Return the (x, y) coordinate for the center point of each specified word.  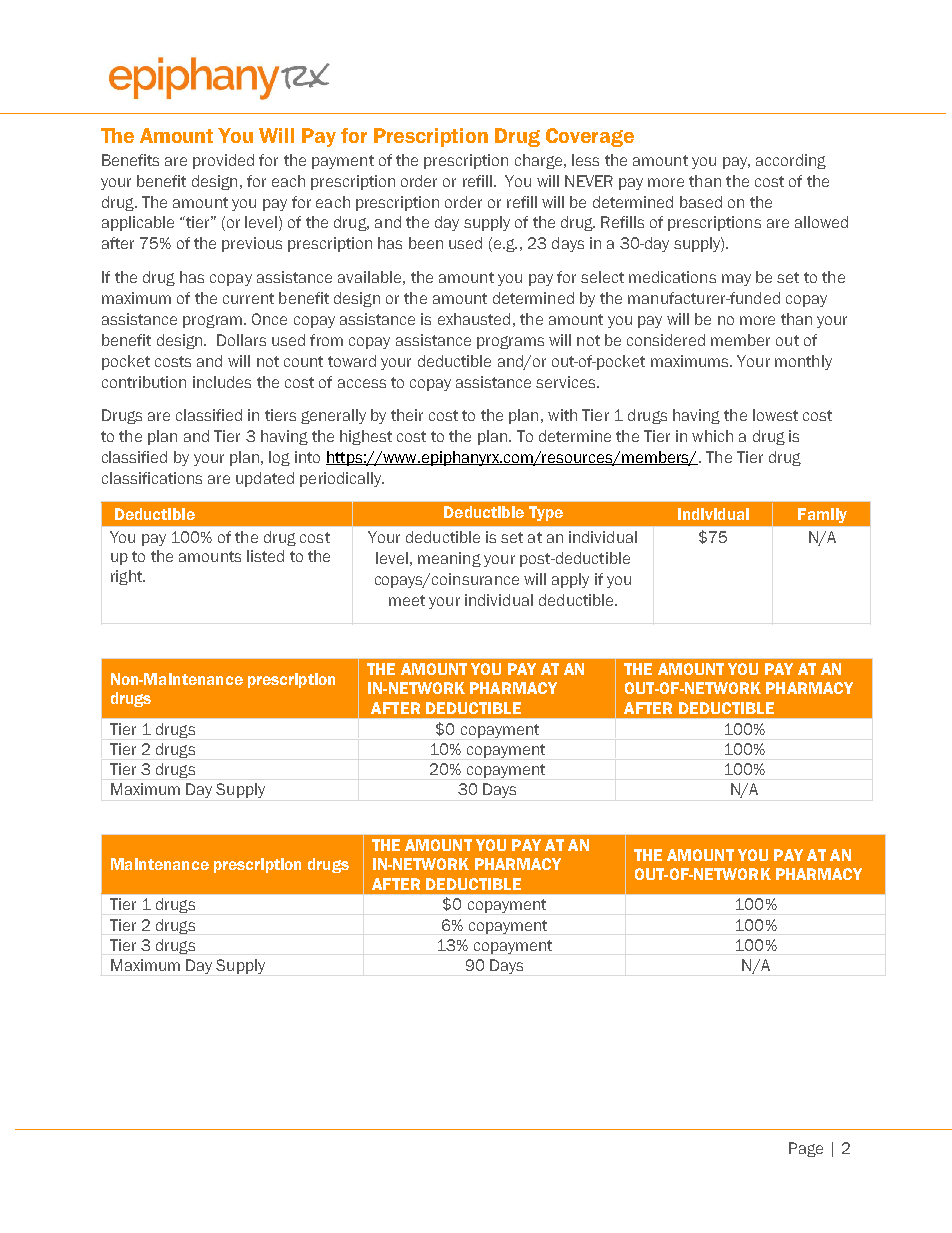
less (585, 160)
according (791, 161)
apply (570, 580)
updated (265, 479)
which (712, 436)
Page (806, 1149)
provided (223, 161)
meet (407, 600)
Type (546, 513)
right (127, 577)
